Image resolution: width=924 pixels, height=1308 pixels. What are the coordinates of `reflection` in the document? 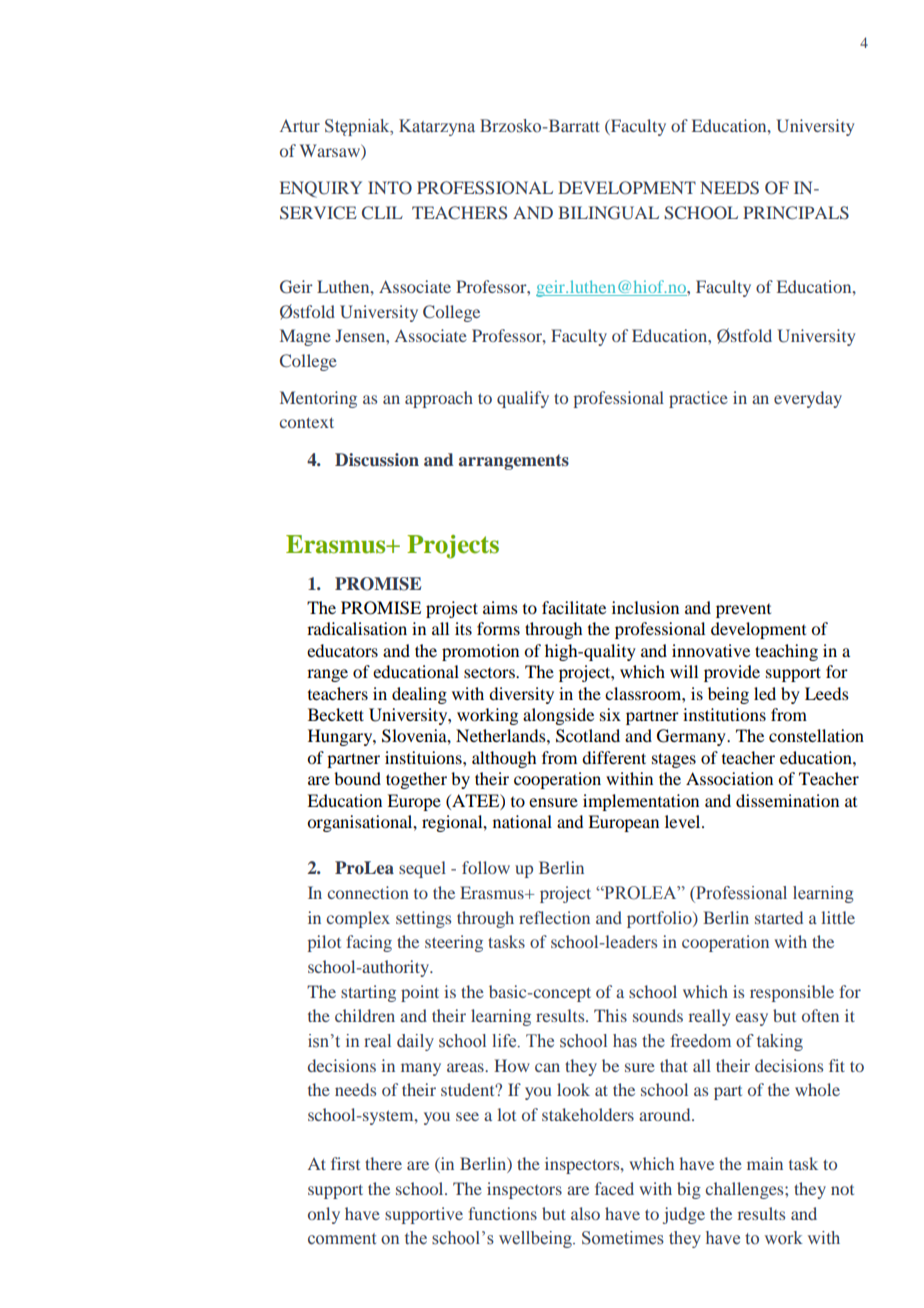 It's located at (554, 917).
